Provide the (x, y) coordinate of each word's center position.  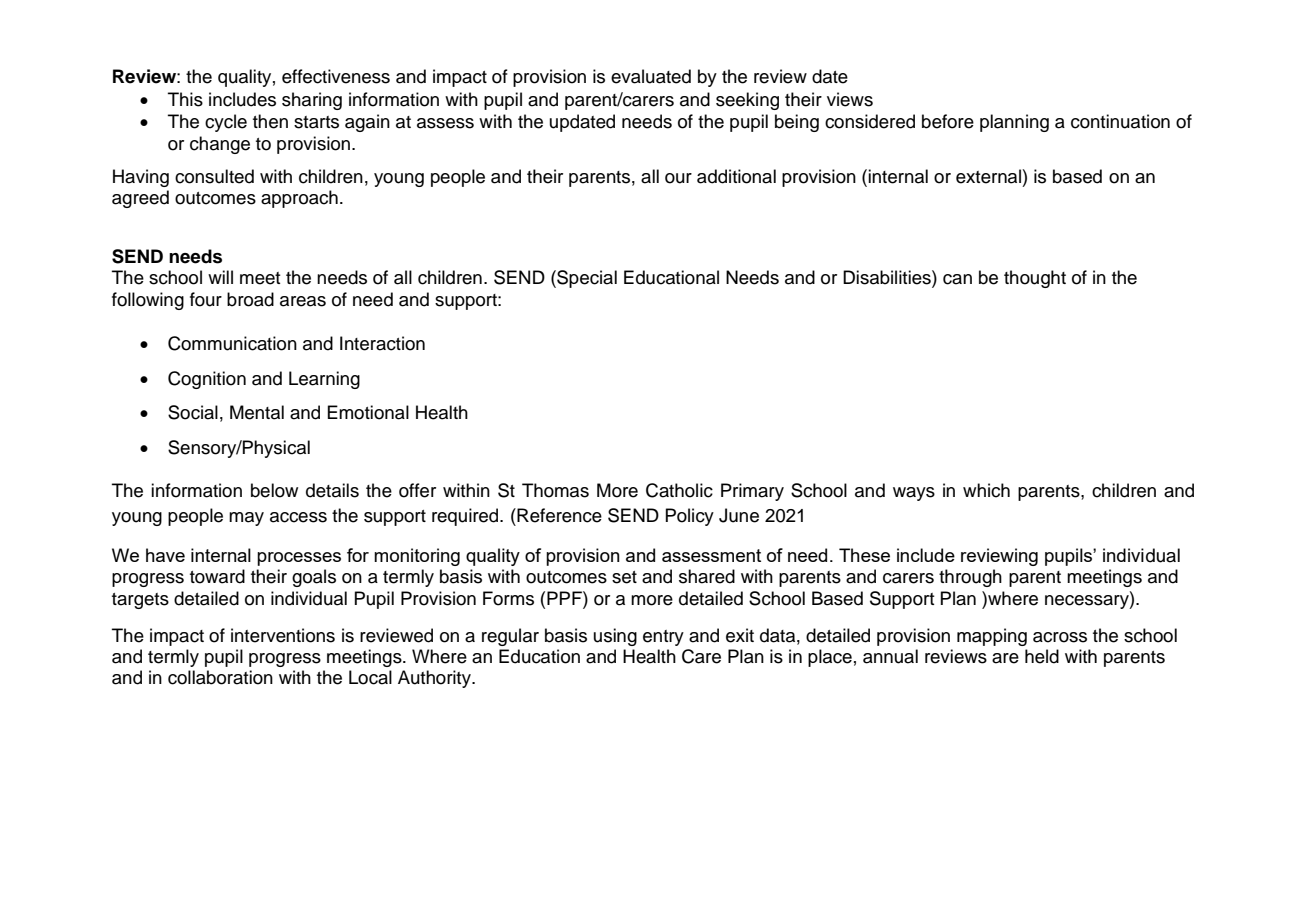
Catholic (679, 490)
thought (1035, 279)
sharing (312, 101)
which (986, 490)
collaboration (220, 677)
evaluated (651, 76)
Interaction (382, 343)
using (615, 637)
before (948, 121)
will (220, 277)
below (274, 490)
